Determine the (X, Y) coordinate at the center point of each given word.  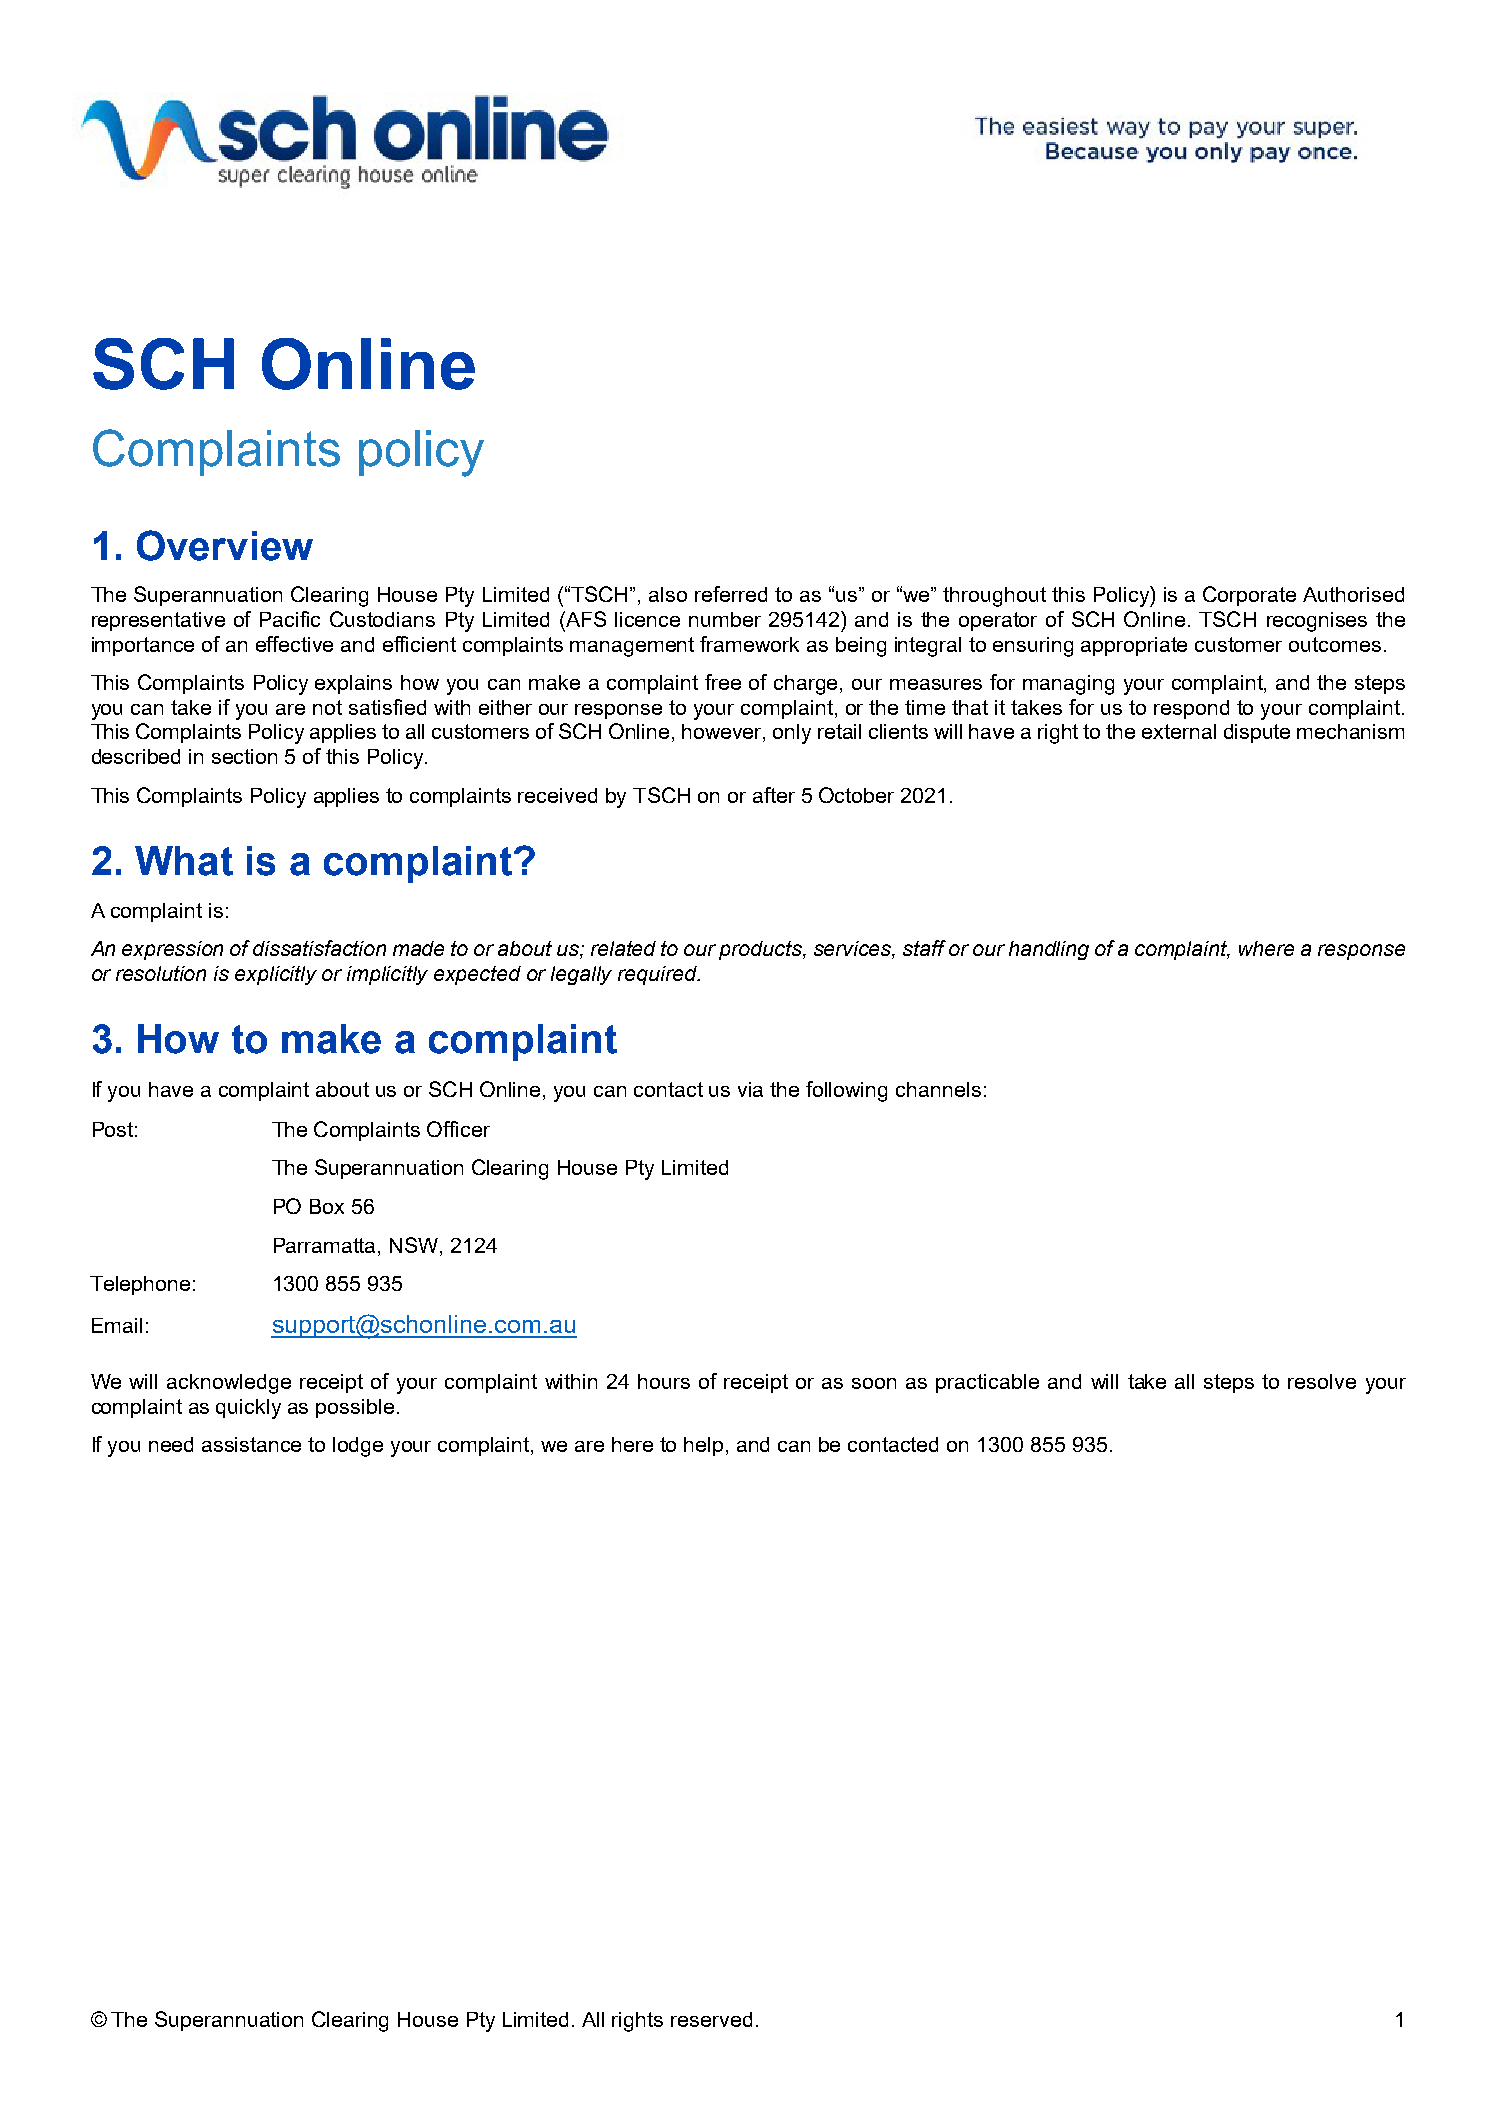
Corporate (1249, 596)
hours (664, 1381)
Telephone (140, 1285)
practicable (987, 1383)
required (659, 975)
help (705, 1446)
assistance (251, 1444)
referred (731, 594)
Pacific (290, 619)
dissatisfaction (319, 948)
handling (1049, 950)
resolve (1322, 1381)
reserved (711, 2019)
